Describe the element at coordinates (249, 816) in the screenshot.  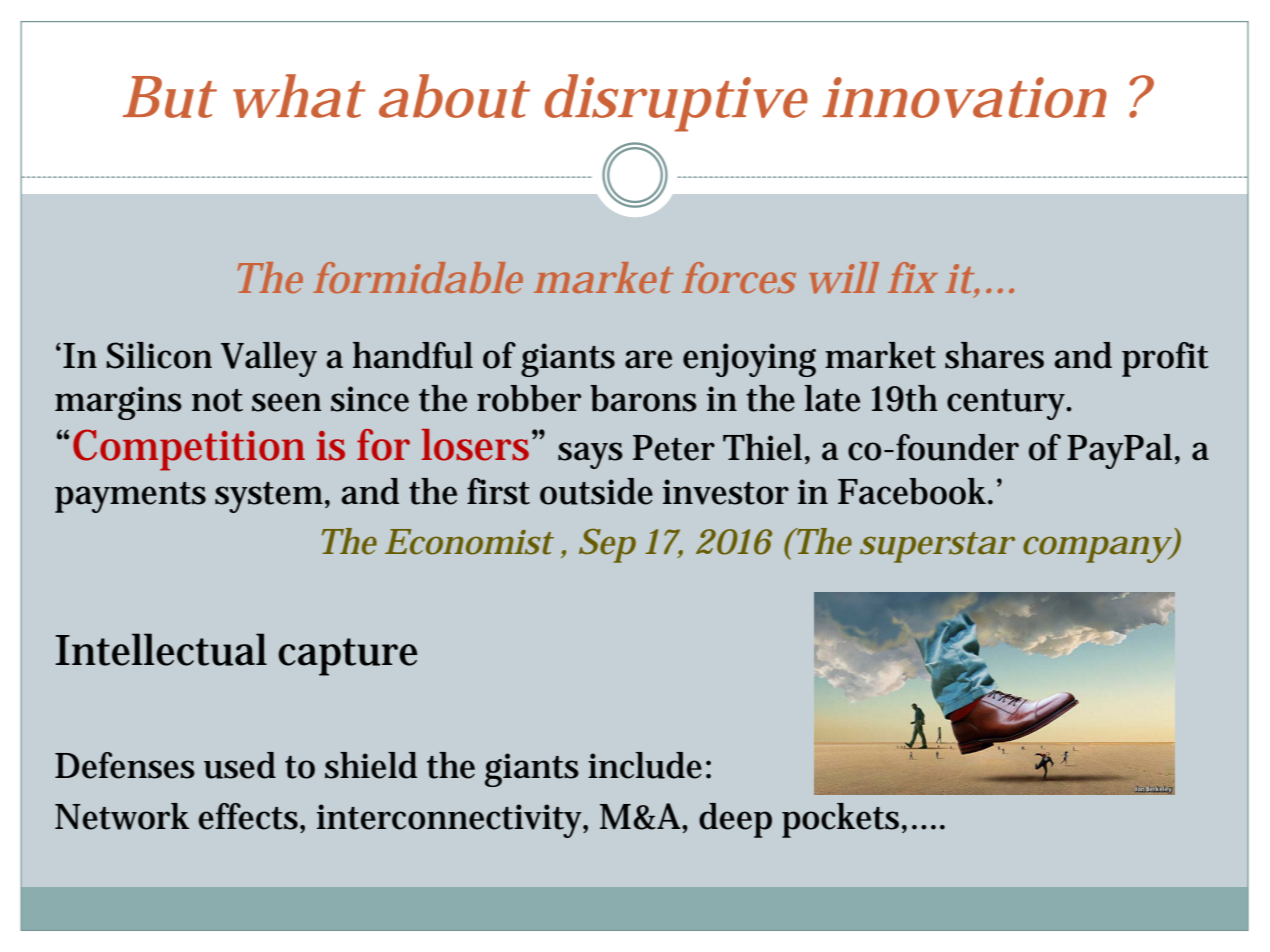
I see `effects` at that location.
